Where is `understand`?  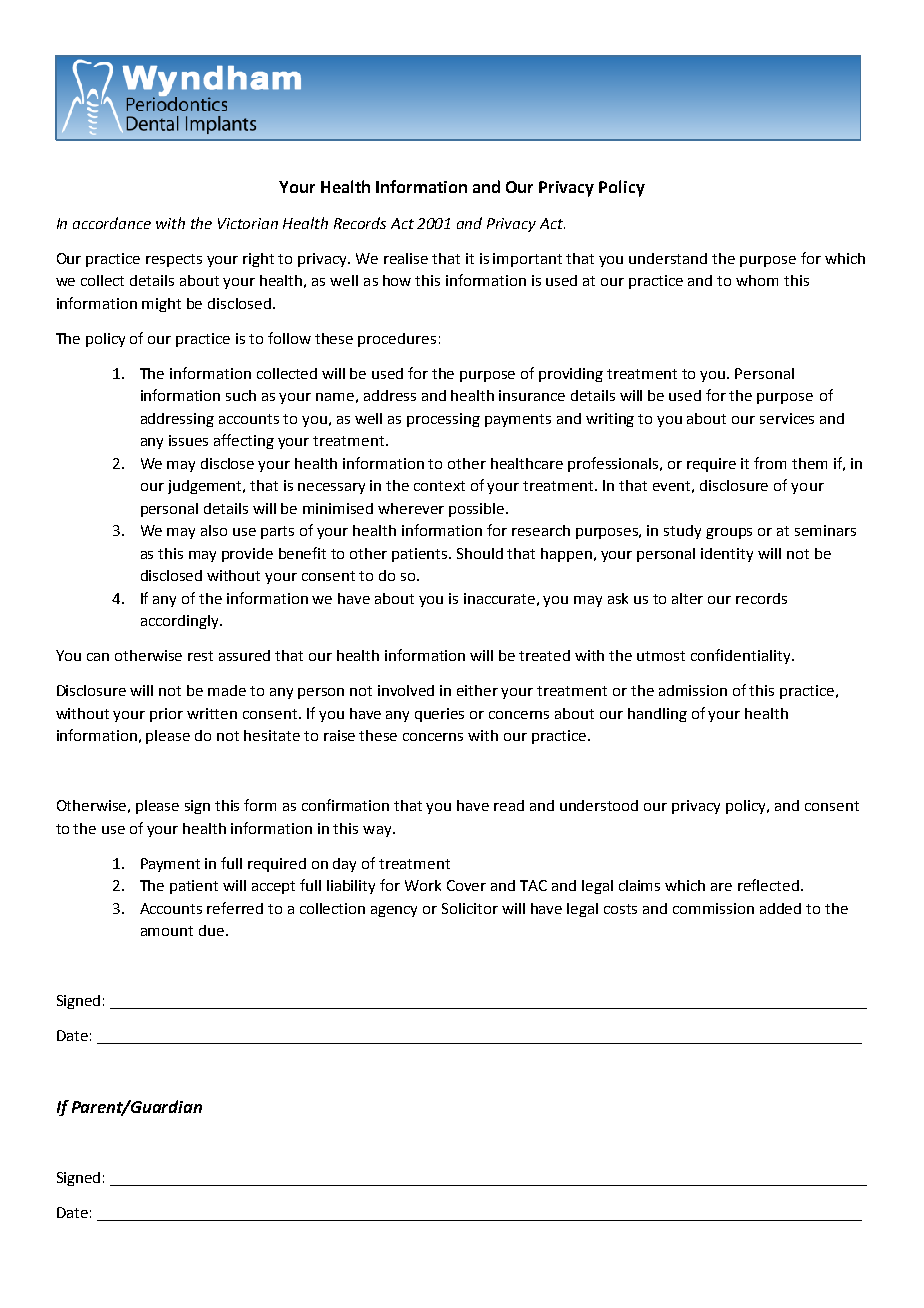 understand is located at coordinates (668, 258).
